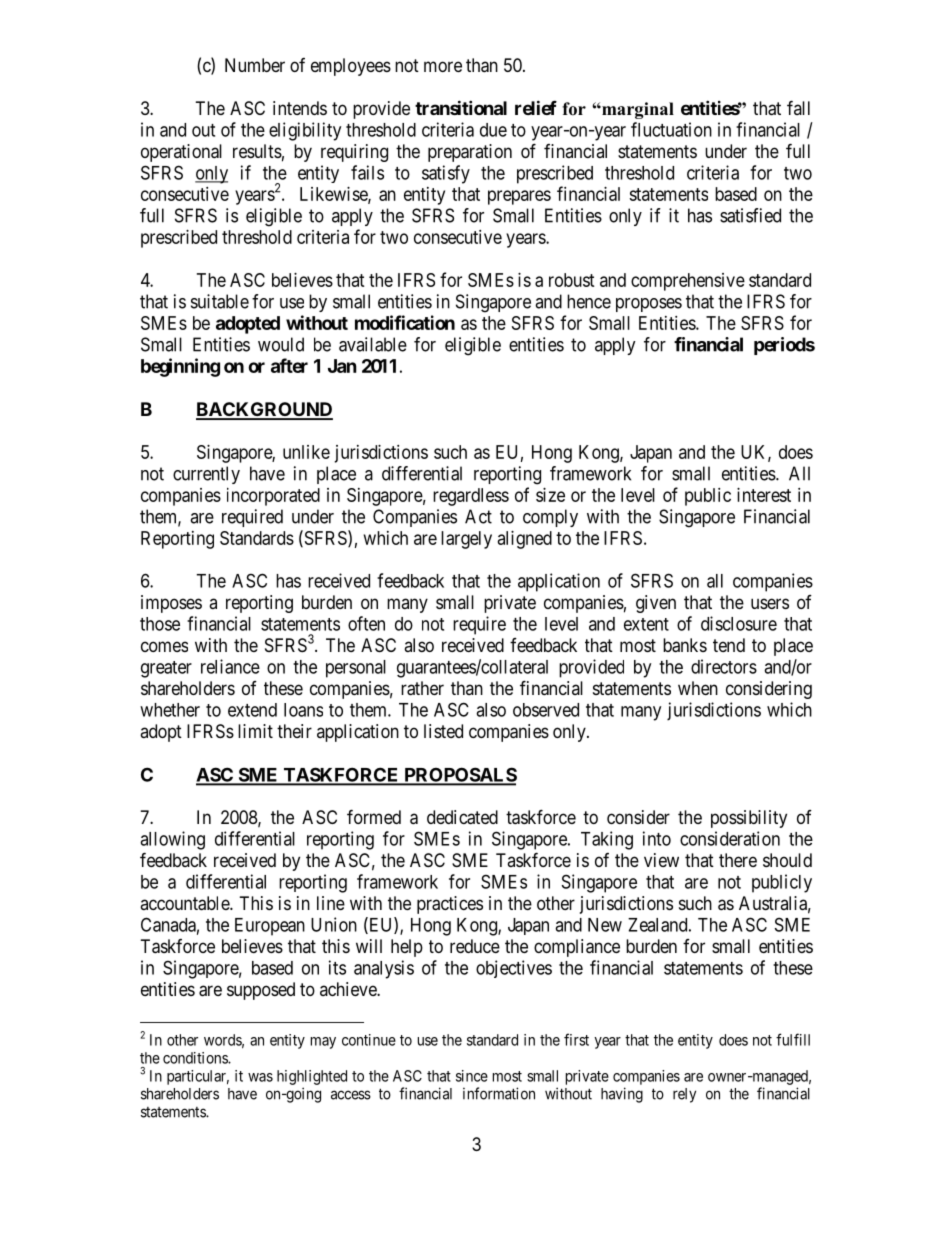 The height and width of the screenshot is (1233, 952). What do you see at coordinates (461, 107) in the screenshot?
I see `transitional` at bounding box center [461, 107].
